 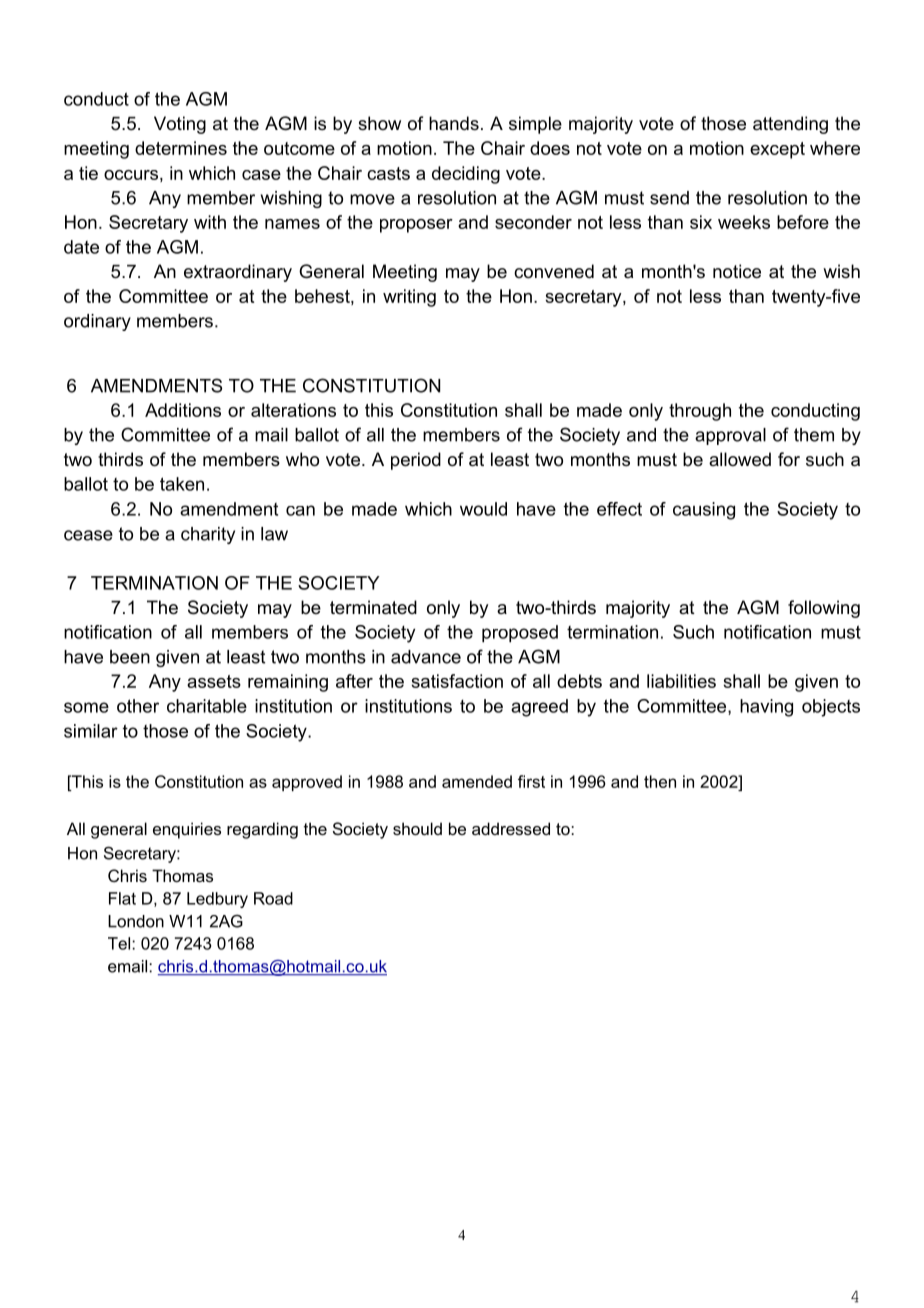 What do you see at coordinates (208, 535) in the screenshot?
I see `charity` at bounding box center [208, 535].
